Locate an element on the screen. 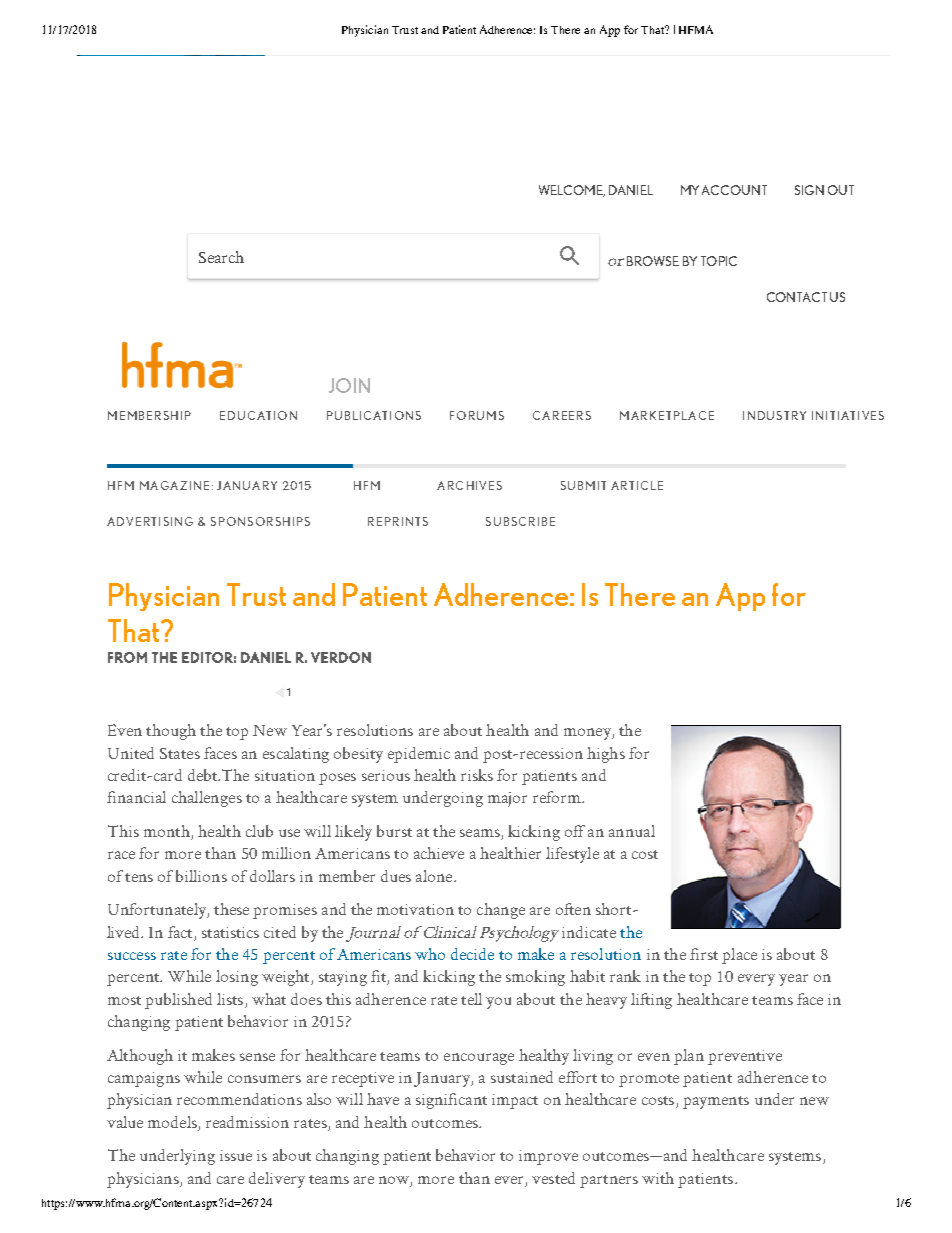 The width and height of the screenshot is (952, 1233). improve is located at coordinates (548, 1157).
